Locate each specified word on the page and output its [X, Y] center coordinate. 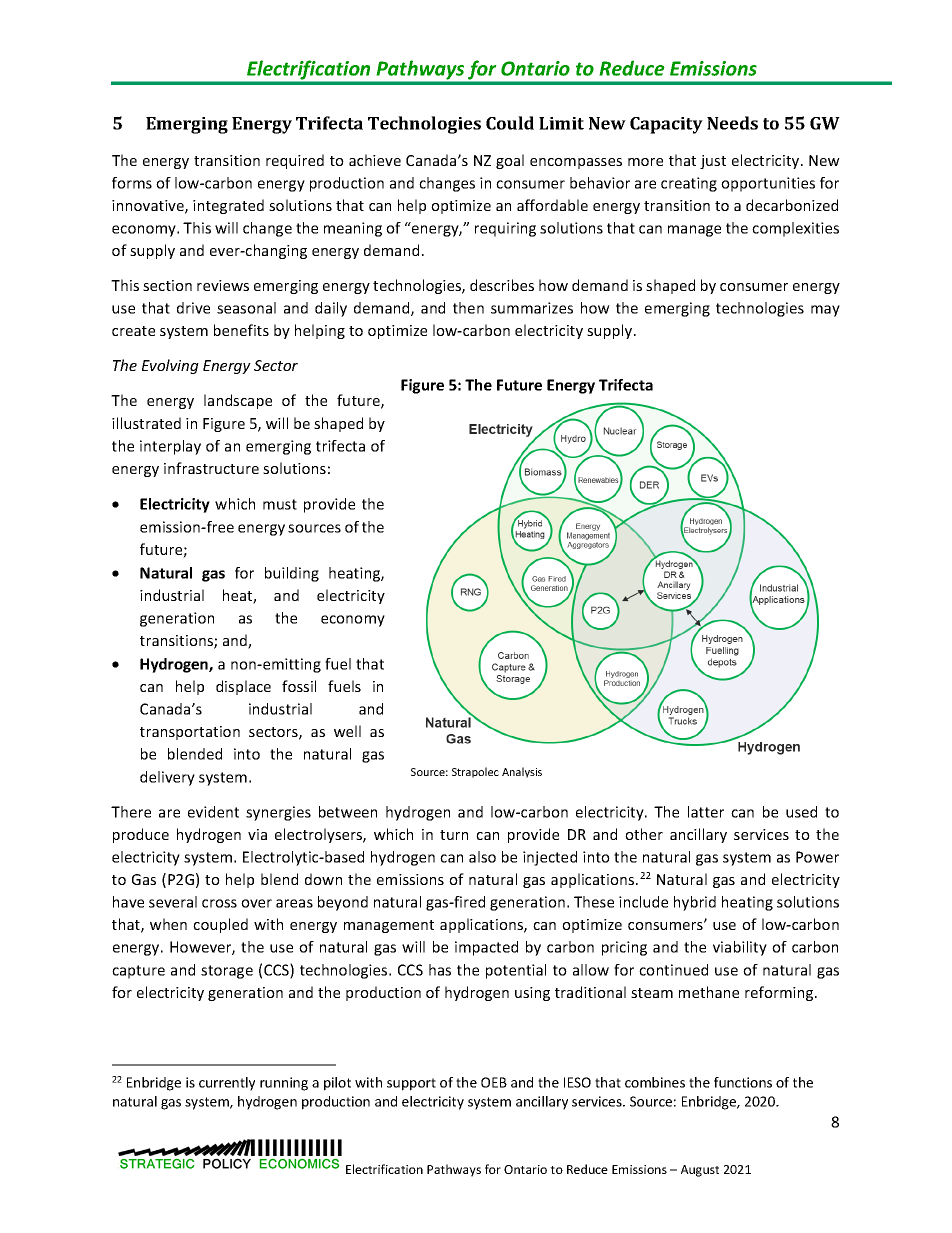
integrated [228, 206]
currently [227, 1084]
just [713, 162]
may [825, 311]
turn [454, 835]
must [280, 504]
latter [706, 812]
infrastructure [211, 468]
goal [510, 161]
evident [213, 812]
